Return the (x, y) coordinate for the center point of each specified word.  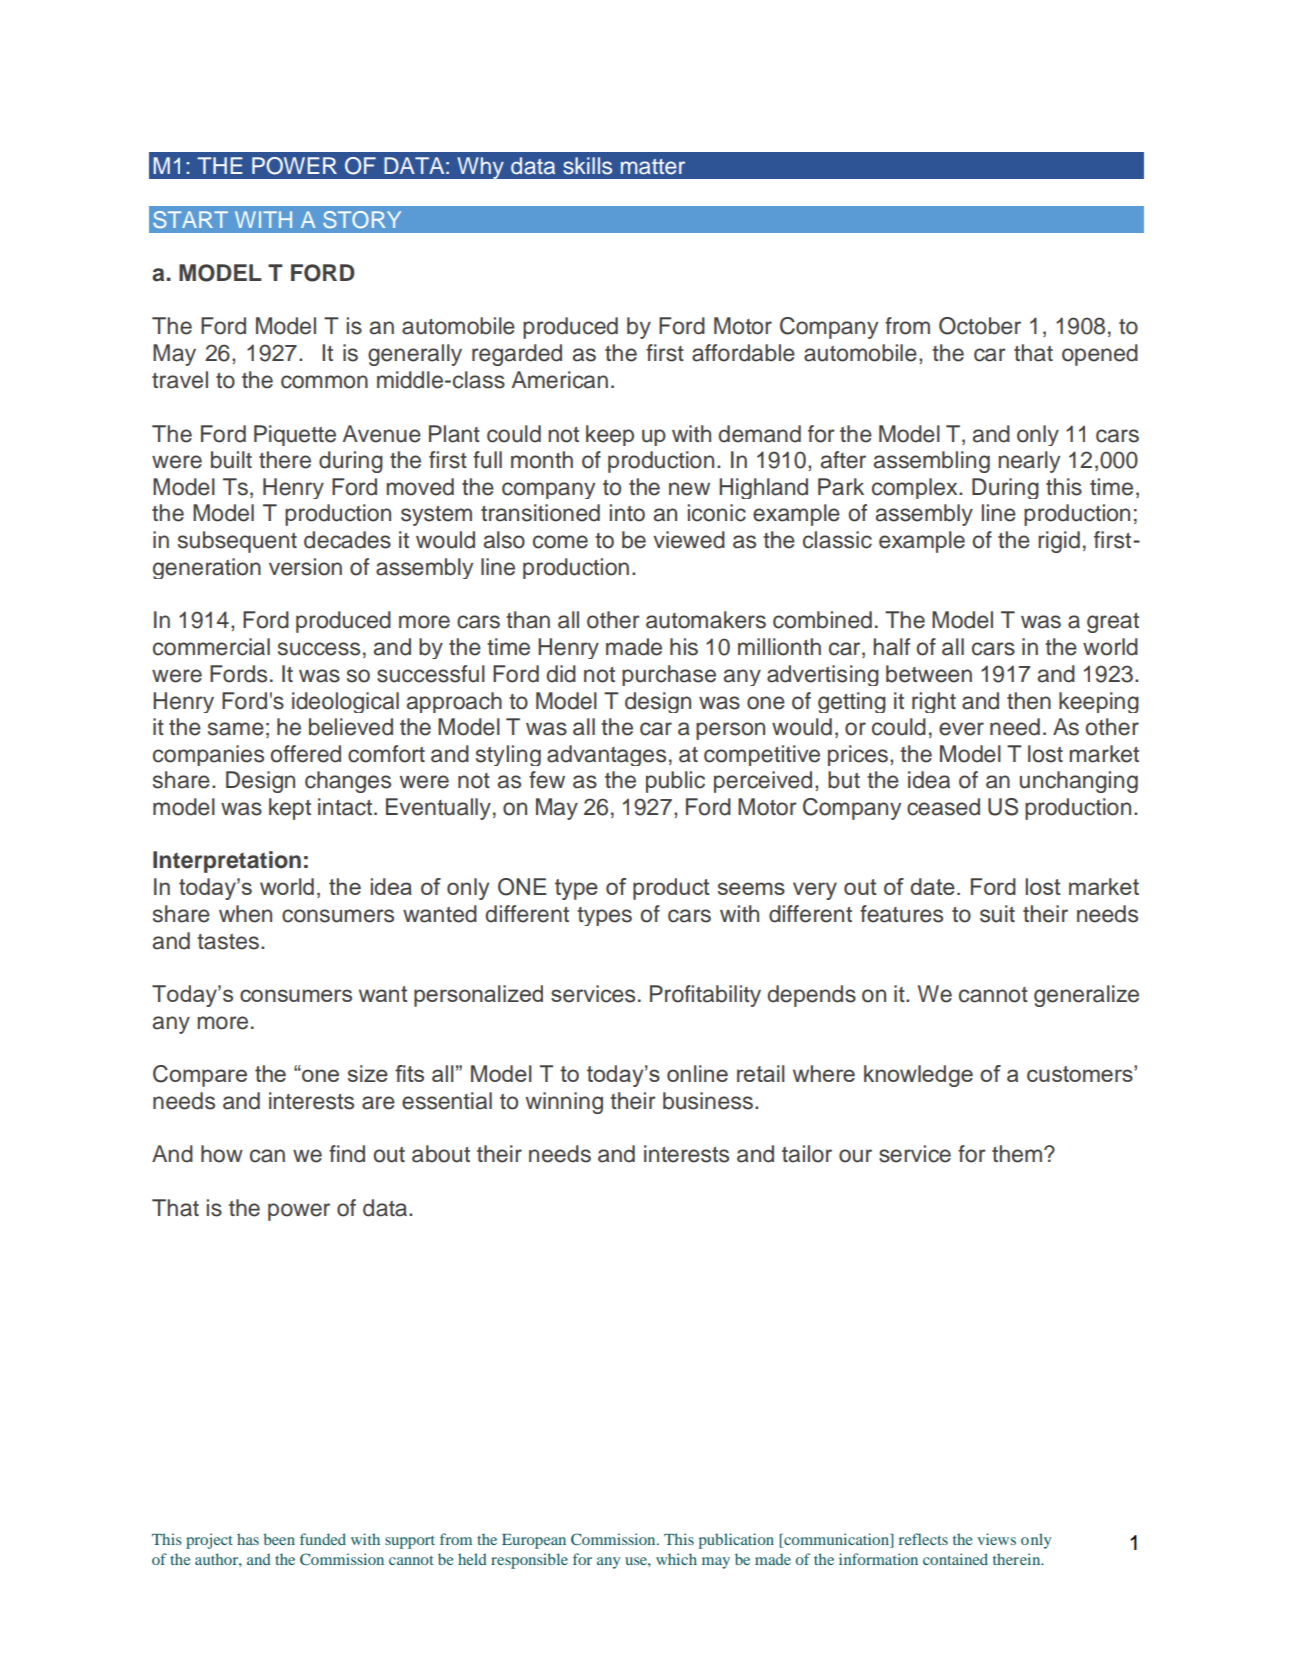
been (279, 1539)
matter (653, 167)
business (708, 1101)
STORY (362, 219)
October (980, 326)
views (996, 1539)
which (676, 1559)
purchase (669, 675)
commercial (211, 647)
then (1029, 701)
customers (1081, 1074)
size (368, 1073)
